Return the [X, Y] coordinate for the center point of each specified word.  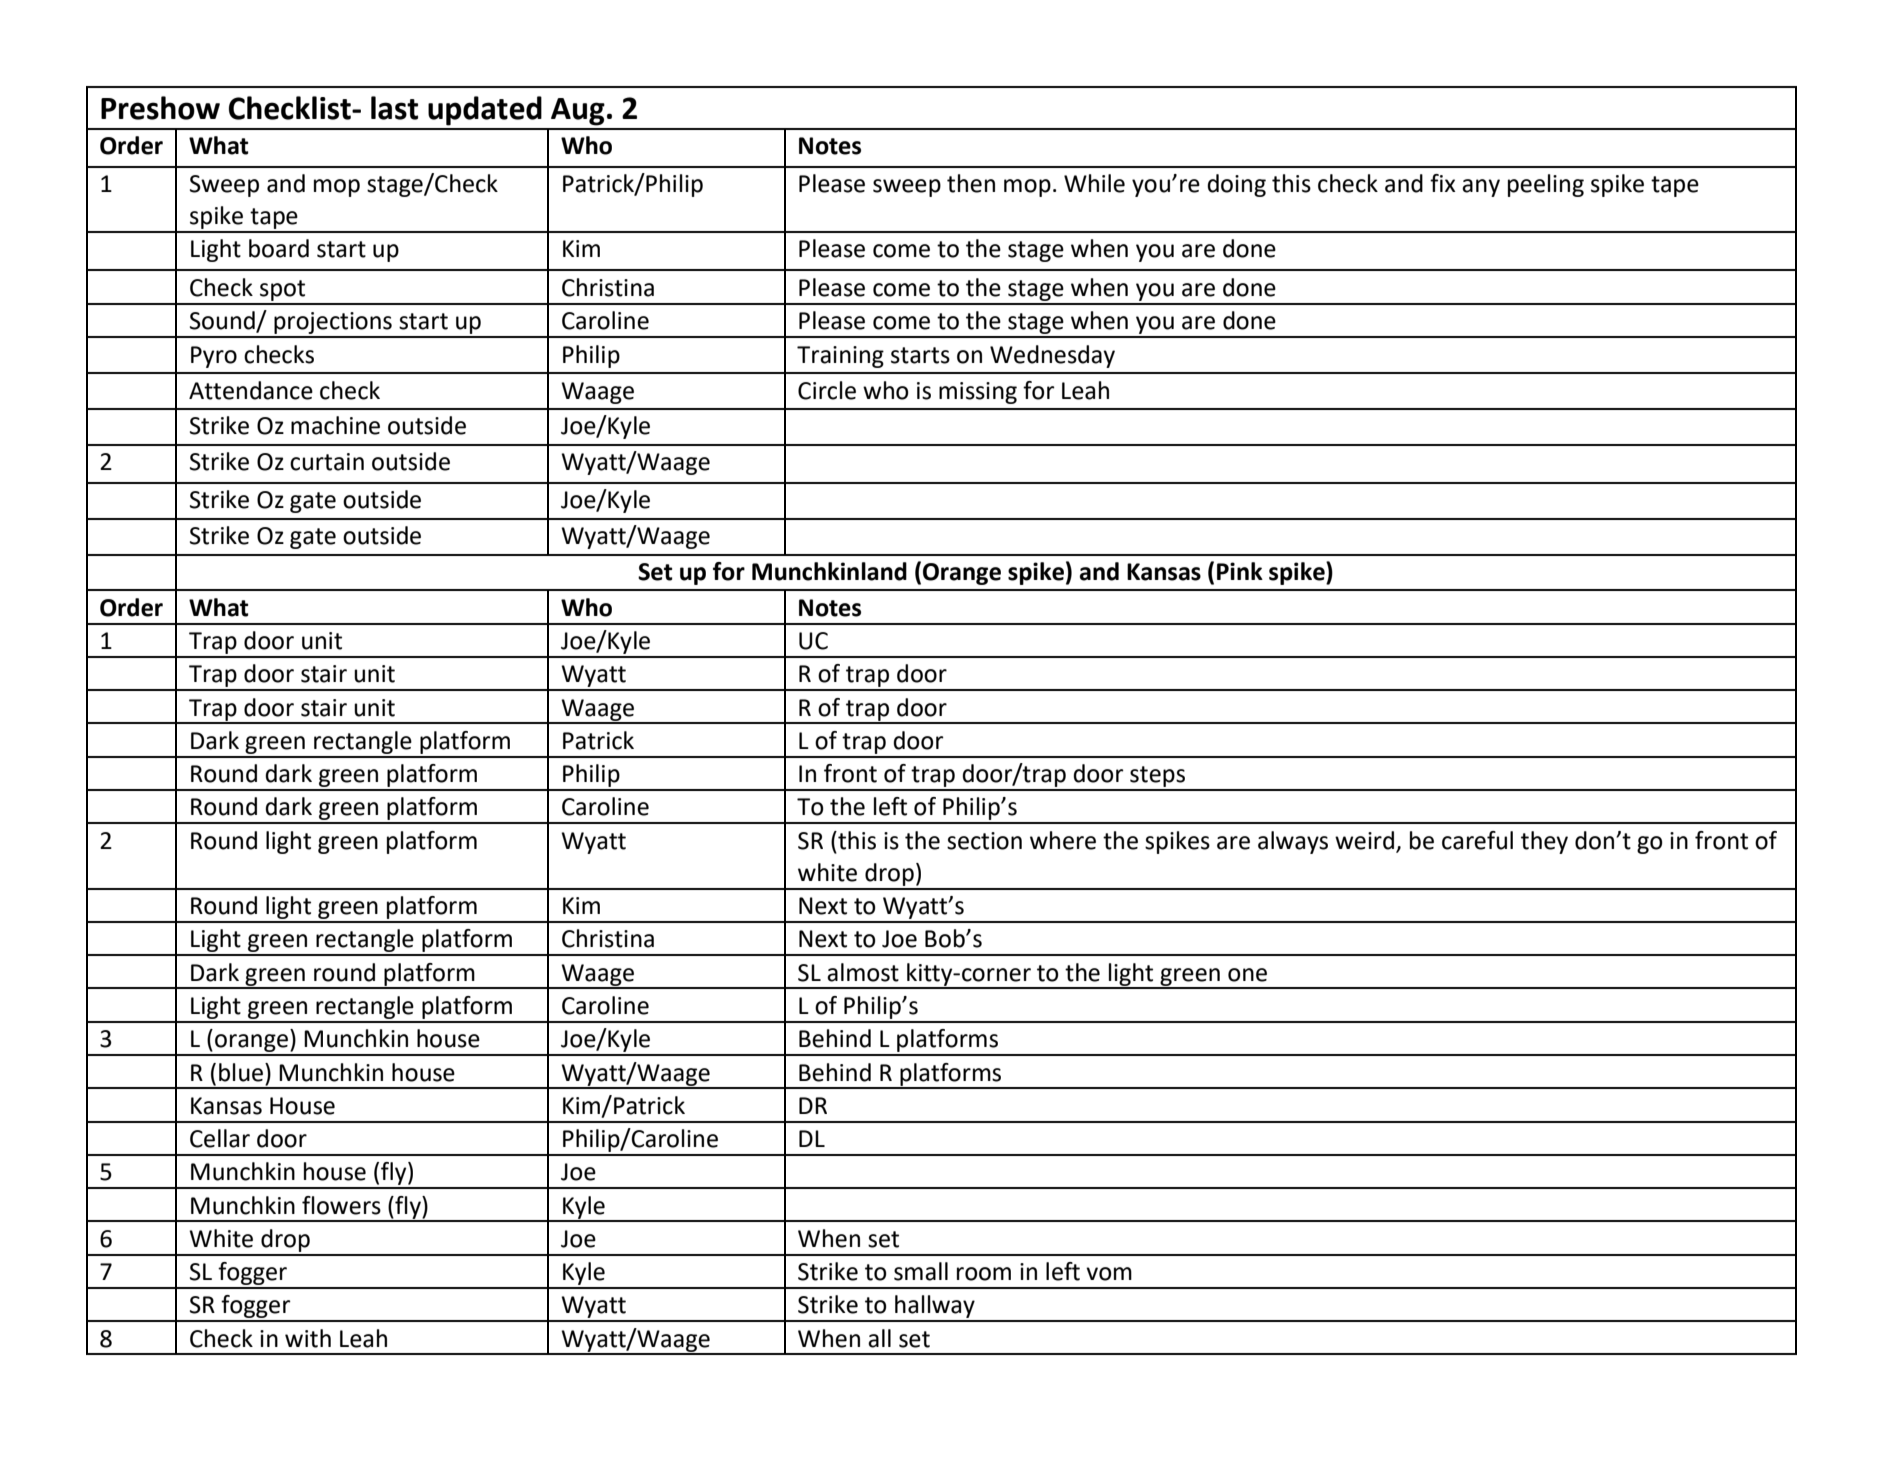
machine [335, 425]
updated [485, 111]
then [971, 183]
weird [1364, 840]
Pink [1240, 571]
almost [863, 972]
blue [241, 1072]
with [308, 1338]
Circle [827, 390]
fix [1442, 183]
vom [1109, 1274]
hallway [935, 1308]
